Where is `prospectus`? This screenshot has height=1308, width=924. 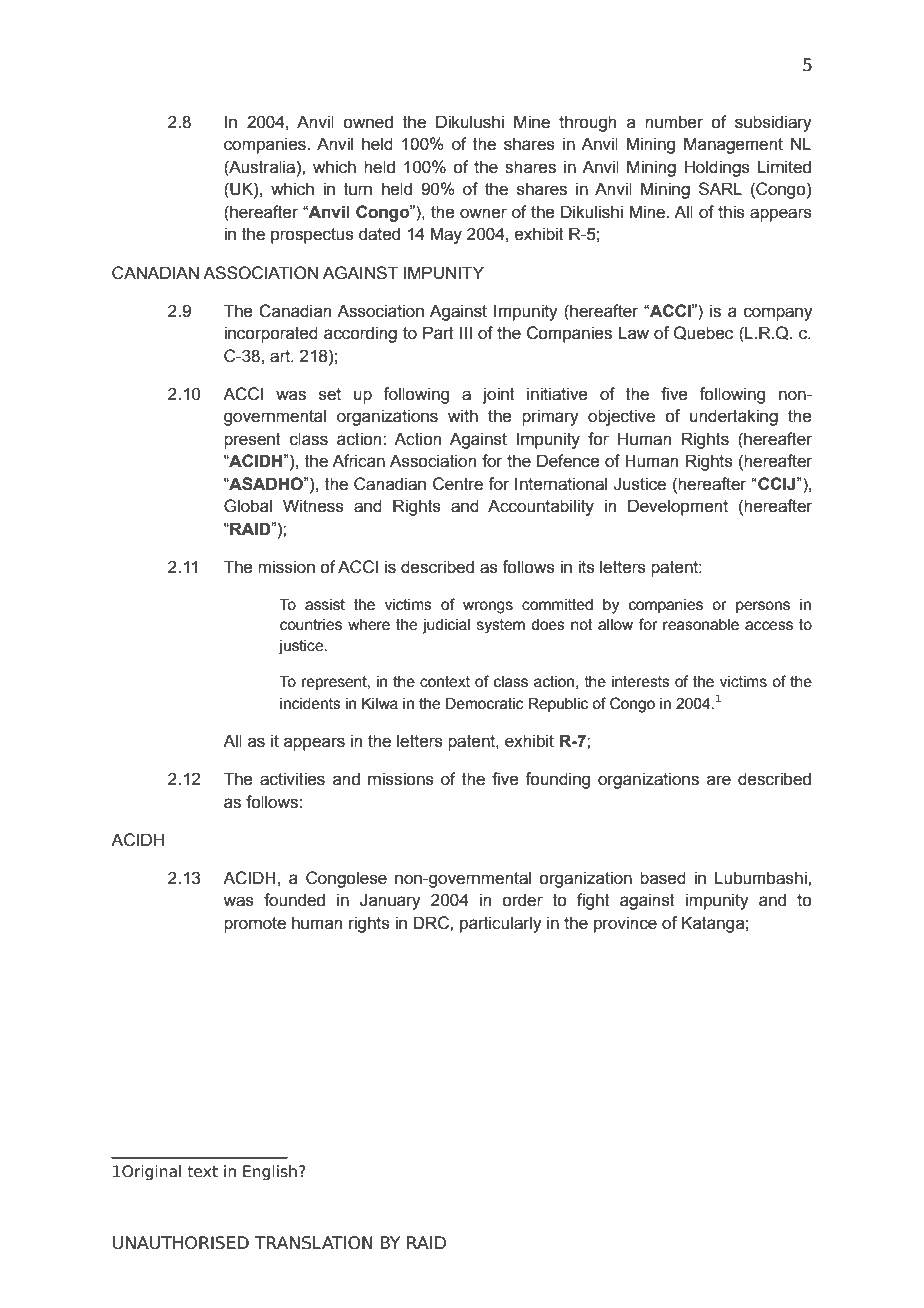 prospectus is located at coordinates (312, 236).
